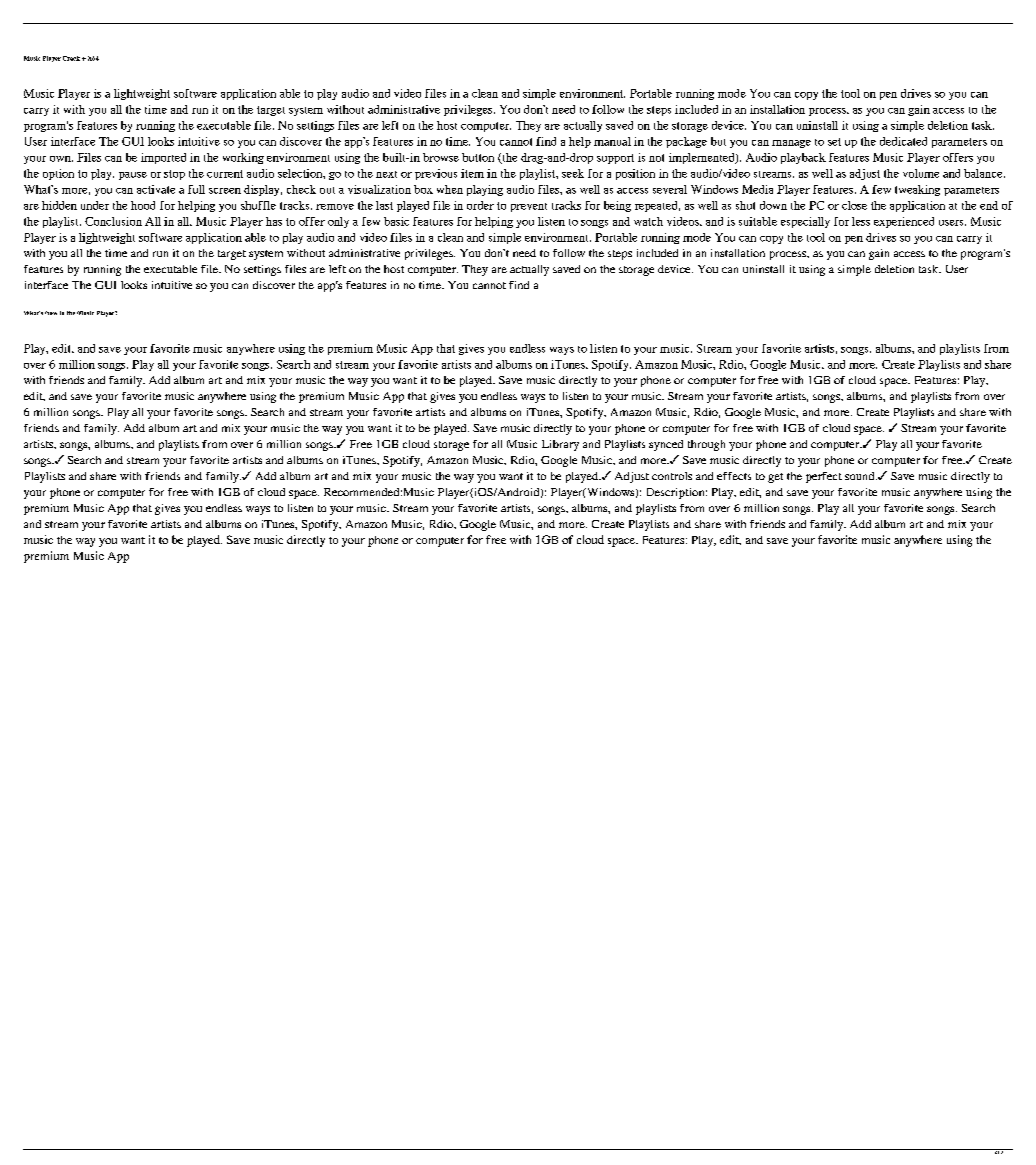  Describe the element at coordinates (396, 221) in the image. I see `basic` at that location.
